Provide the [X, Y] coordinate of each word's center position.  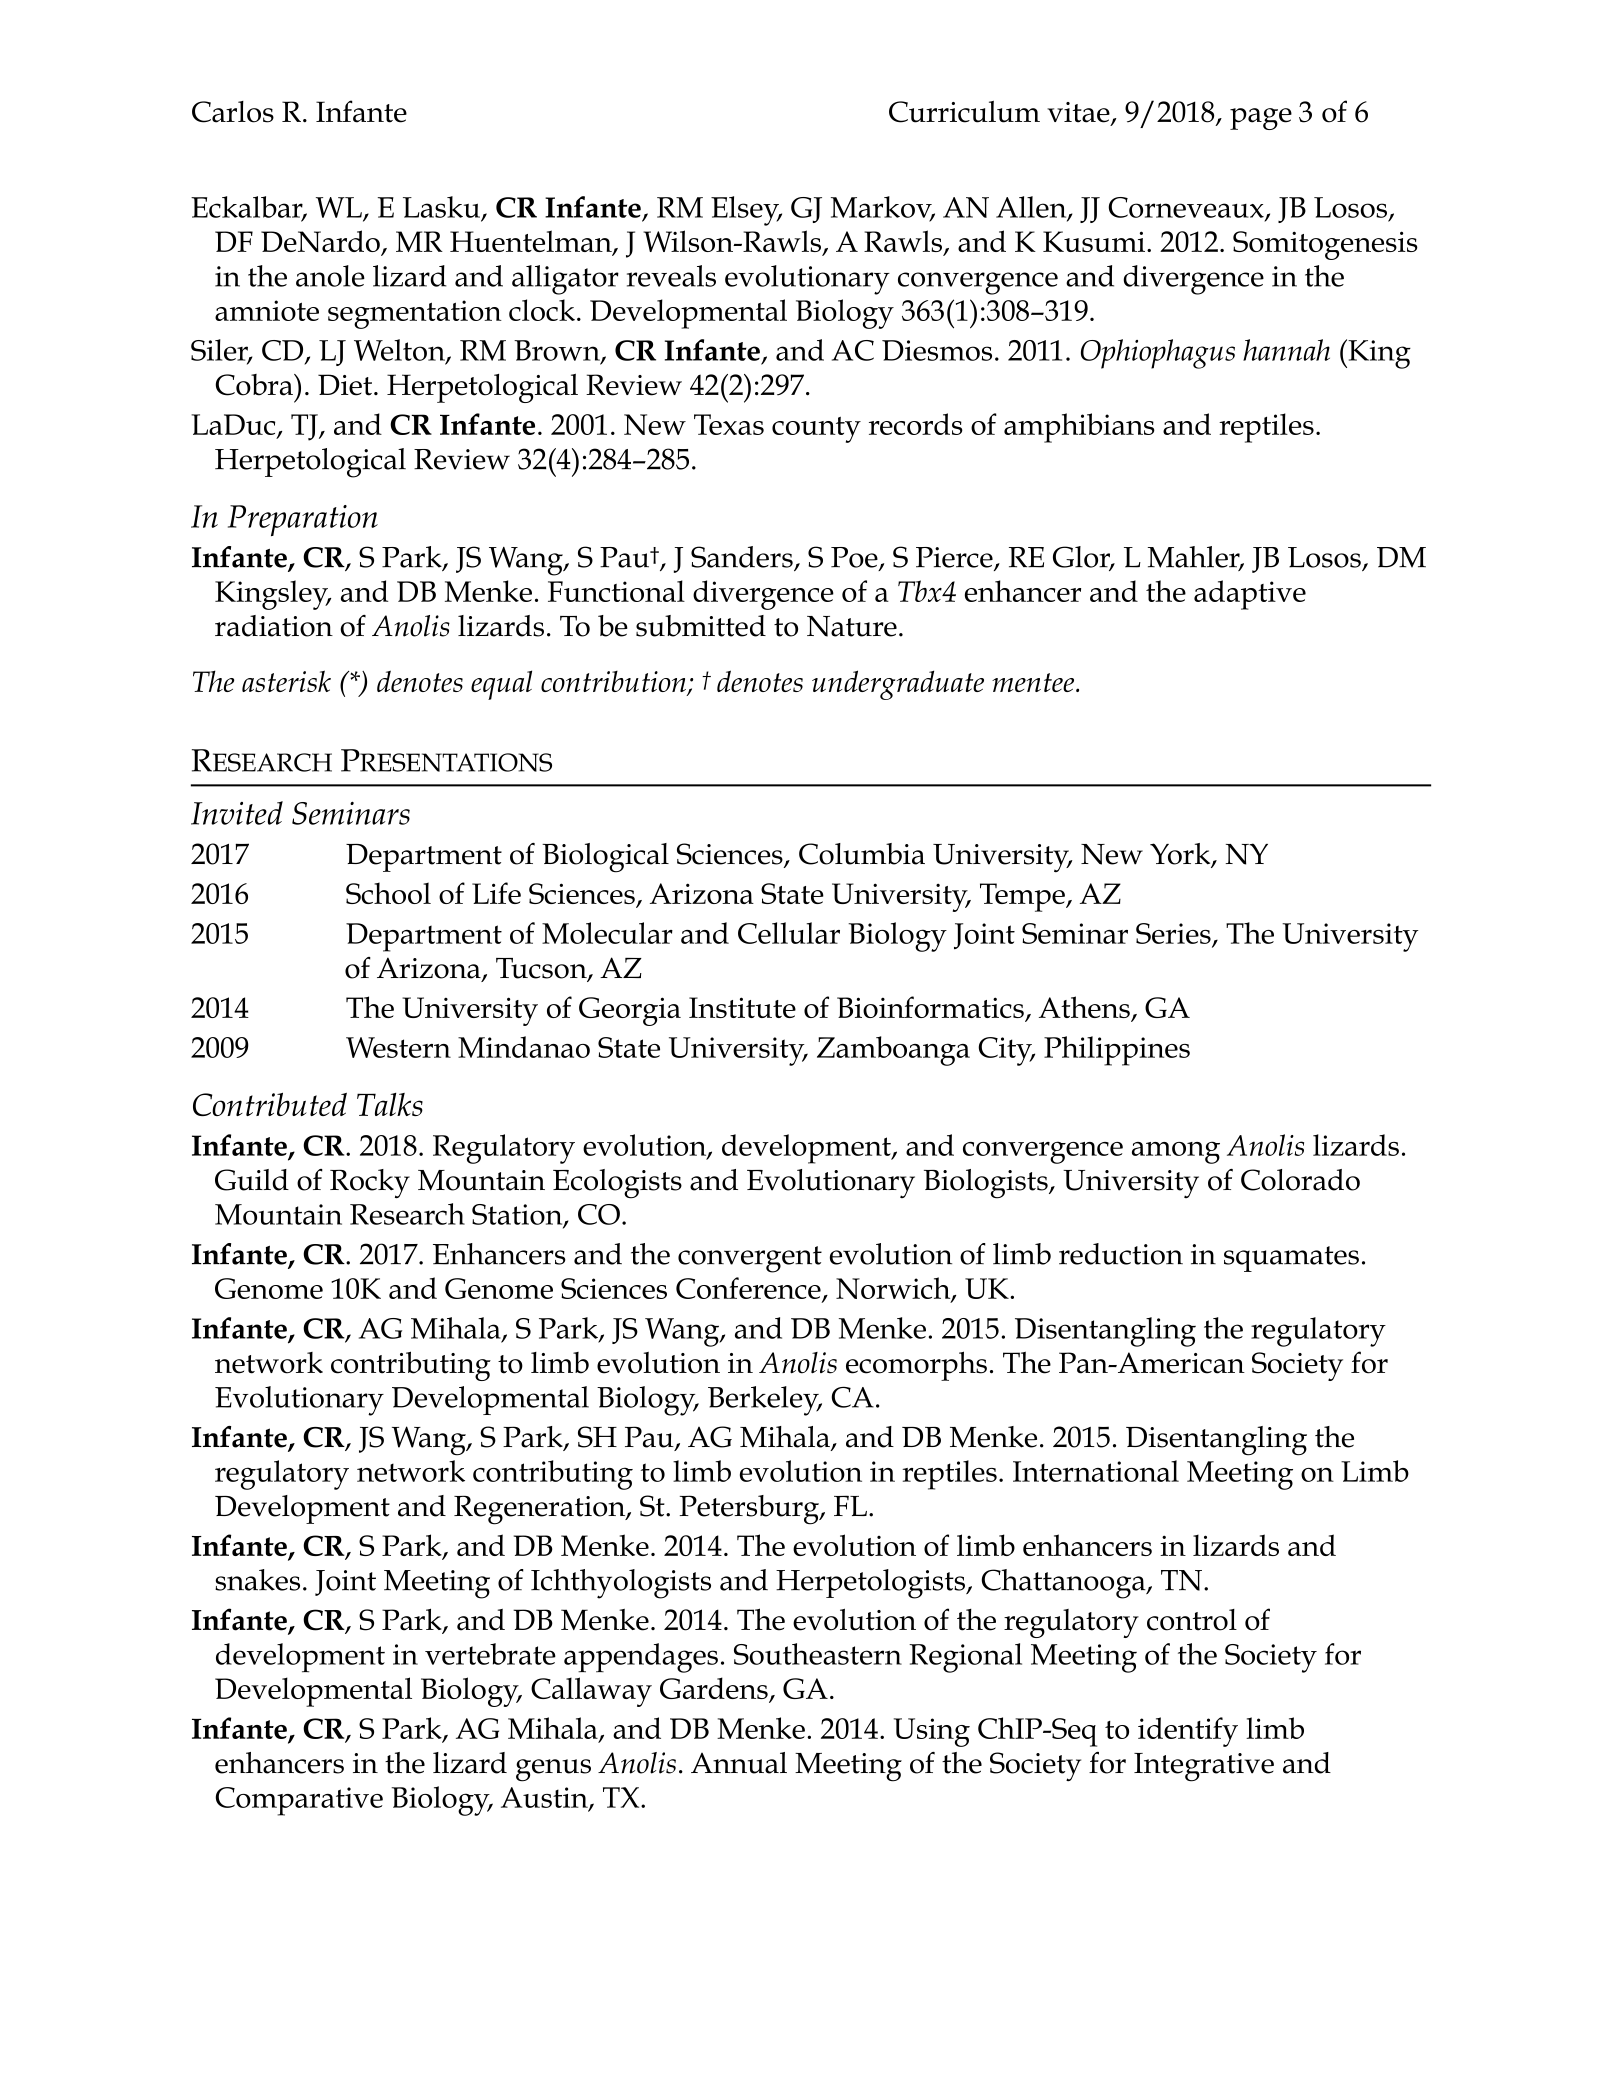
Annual [739, 1763]
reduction [1121, 1254]
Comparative [299, 1801]
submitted [701, 626]
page [1261, 119]
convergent [750, 1259]
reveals [671, 276]
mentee [1034, 682]
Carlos [233, 112]
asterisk [286, 681]
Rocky [370, 1184]
